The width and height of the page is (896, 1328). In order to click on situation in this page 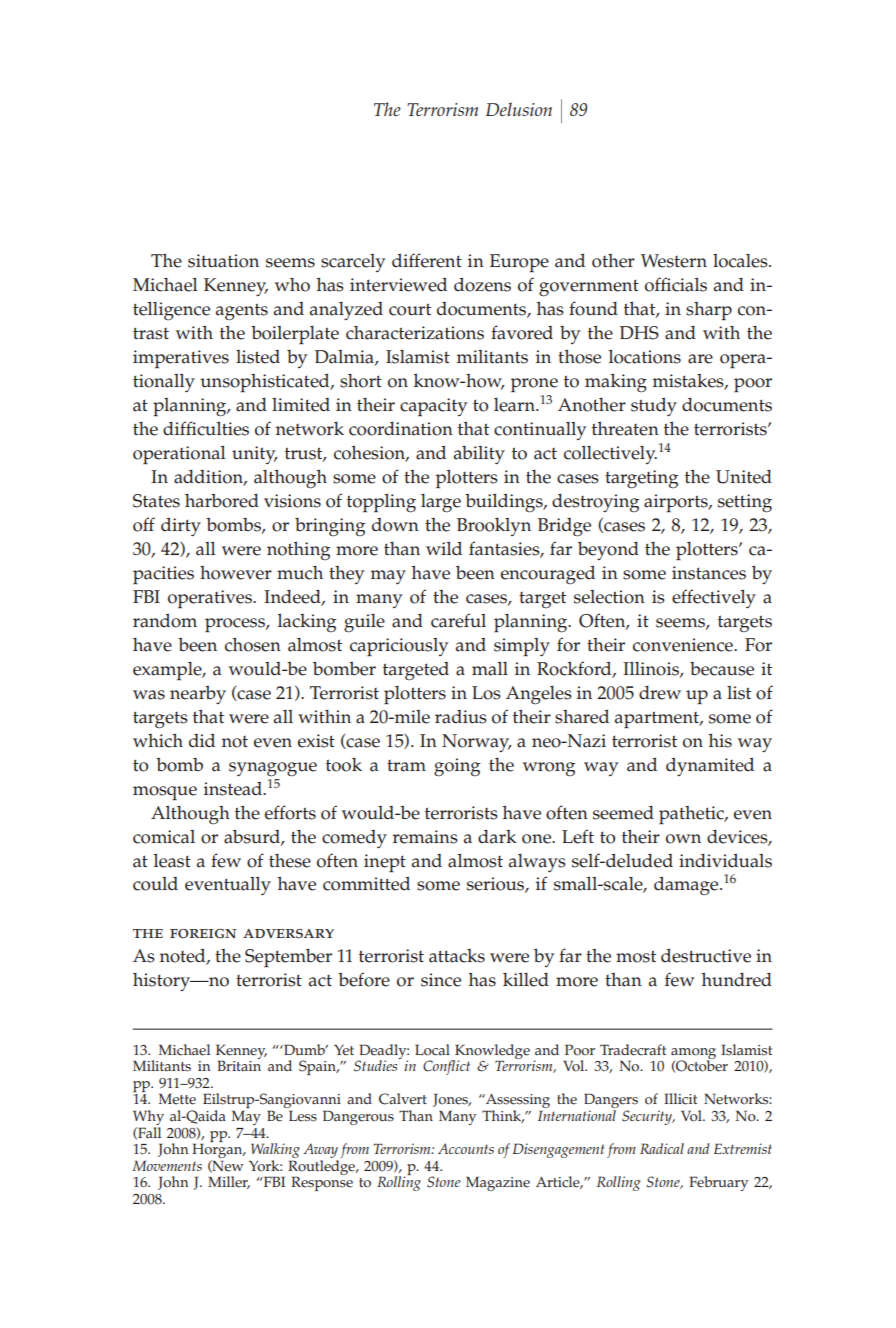, I will do `click(223, 261)`.
